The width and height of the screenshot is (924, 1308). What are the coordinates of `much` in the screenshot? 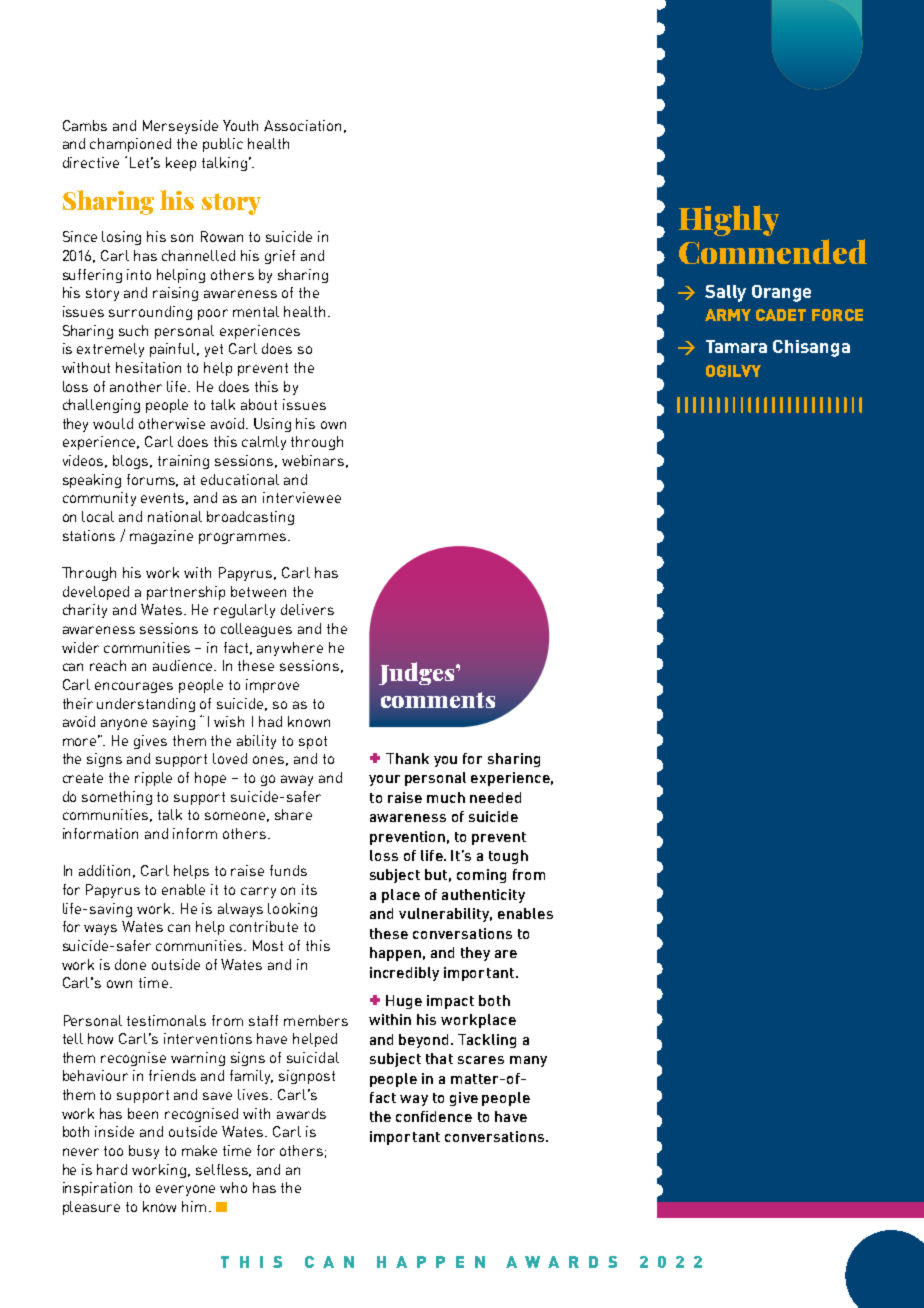 It's located at (446, 797).
